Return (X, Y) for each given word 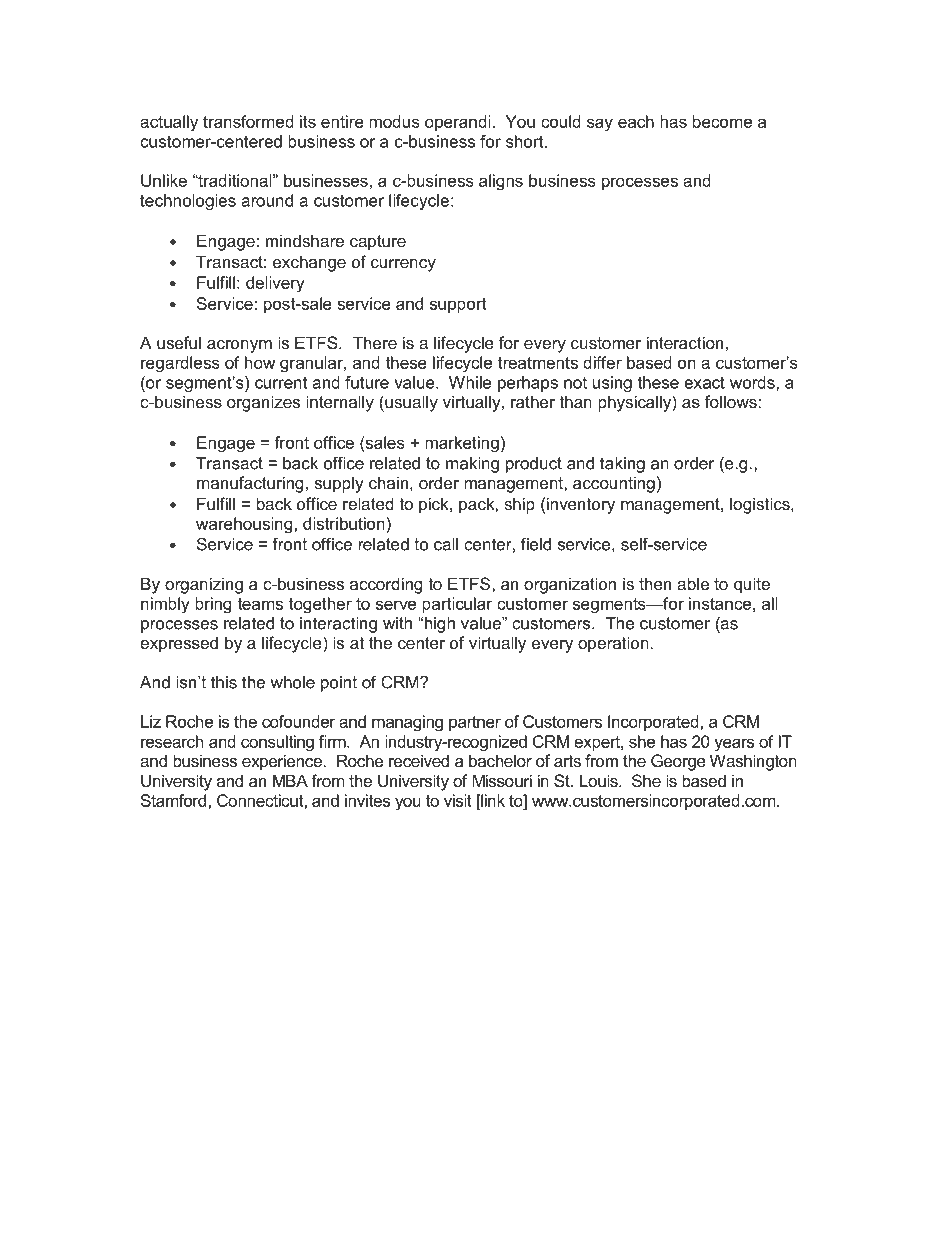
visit (458, 800)
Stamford (175, 800)
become (722, 121)
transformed (248, 121)
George (678, 762)
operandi (457, 123)
